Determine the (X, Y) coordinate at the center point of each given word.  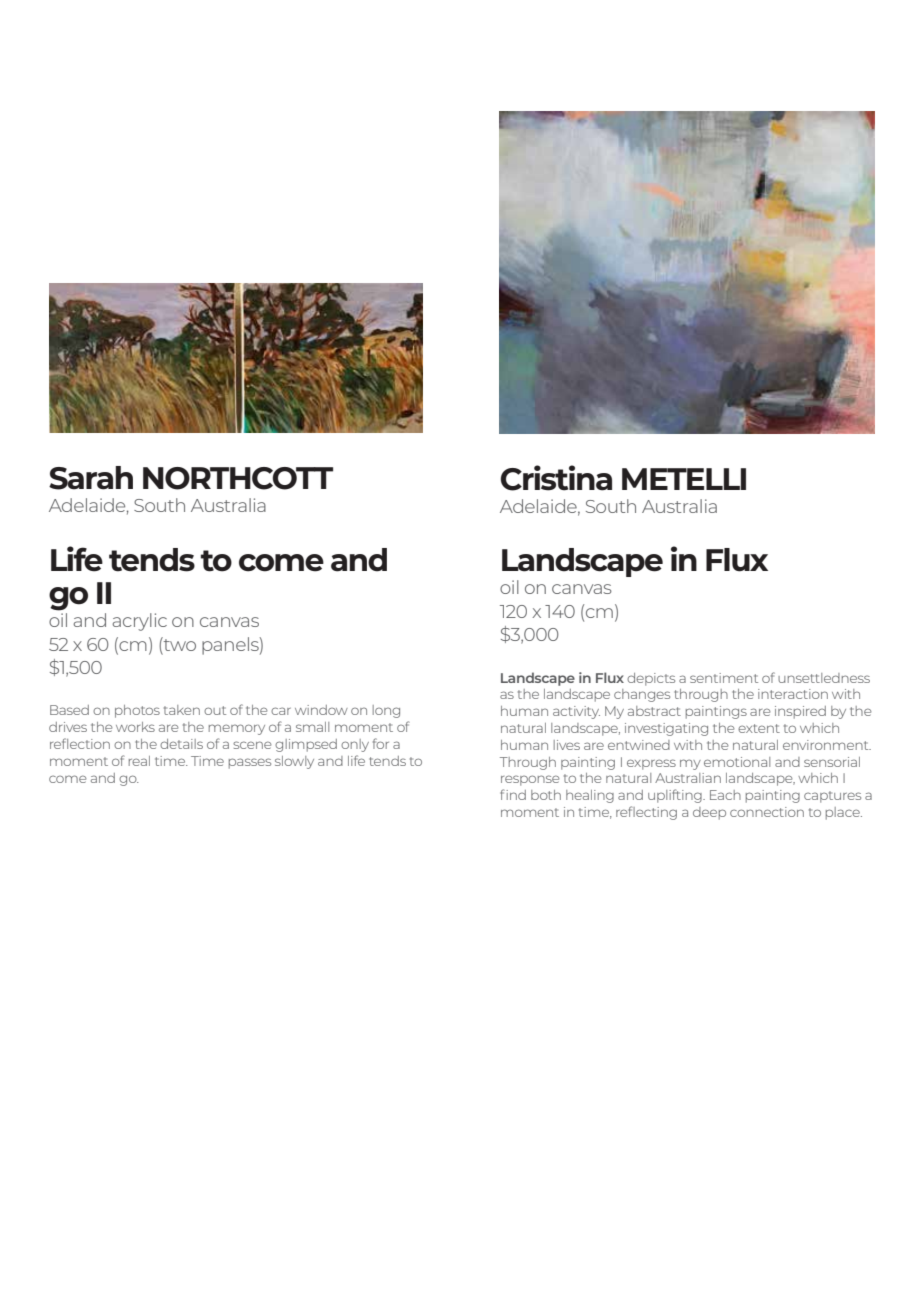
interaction (793, 694)
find (513, 794)
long (386, 711)
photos (137, 711)
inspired (800, 712)
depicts (651, 679)
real (139, 761)
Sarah (91, 478)
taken (182, 710)
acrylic (139, 622)
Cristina (556, 478)
